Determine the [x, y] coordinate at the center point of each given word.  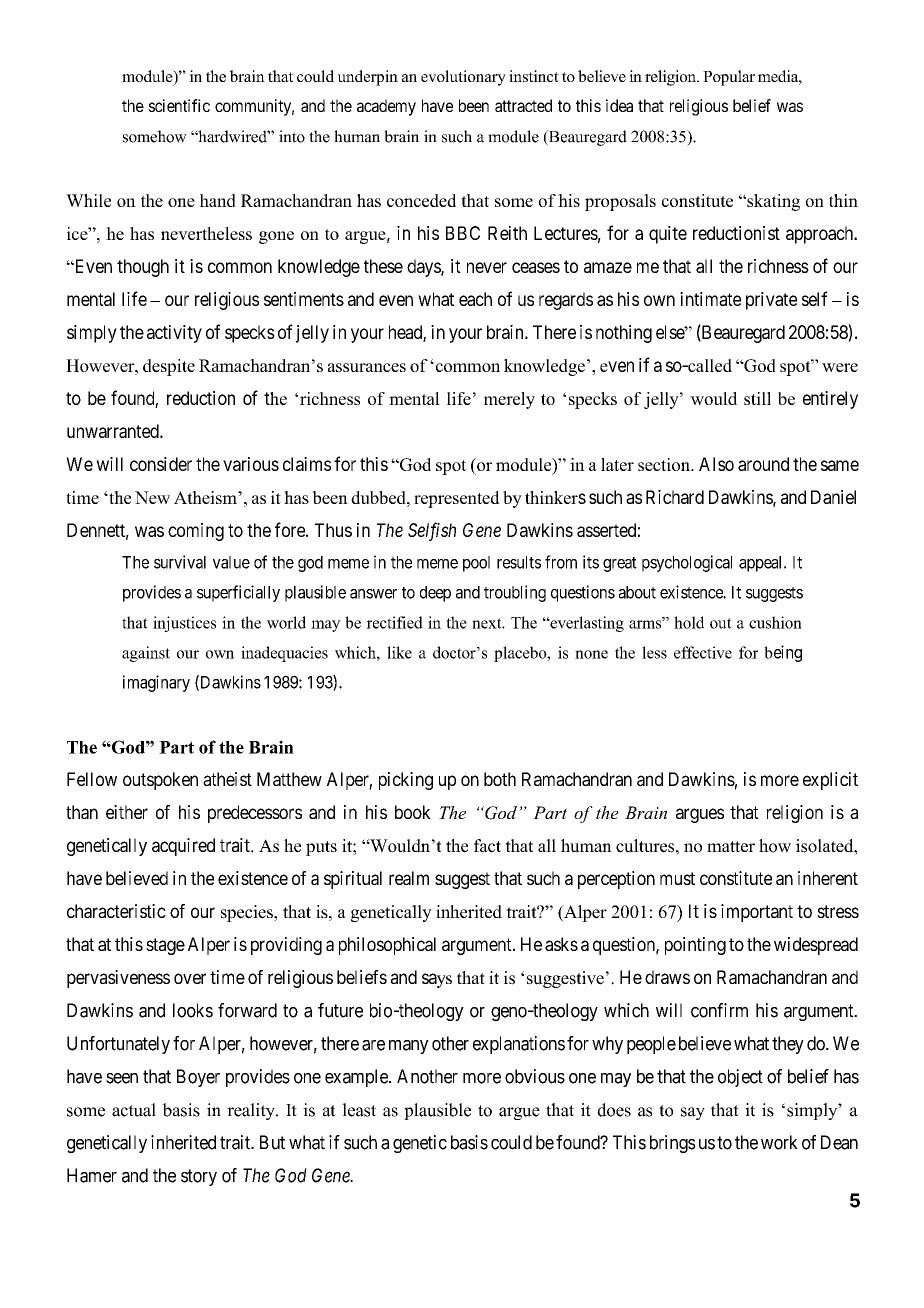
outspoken [160, 781]
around [763, 464]
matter [731, 846]
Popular [729, 78]
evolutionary [463, 78]
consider [161, 464]
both [500, 779]
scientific [179, 105]
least [359, 1110]
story [199, 1177]
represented [457, 499]
